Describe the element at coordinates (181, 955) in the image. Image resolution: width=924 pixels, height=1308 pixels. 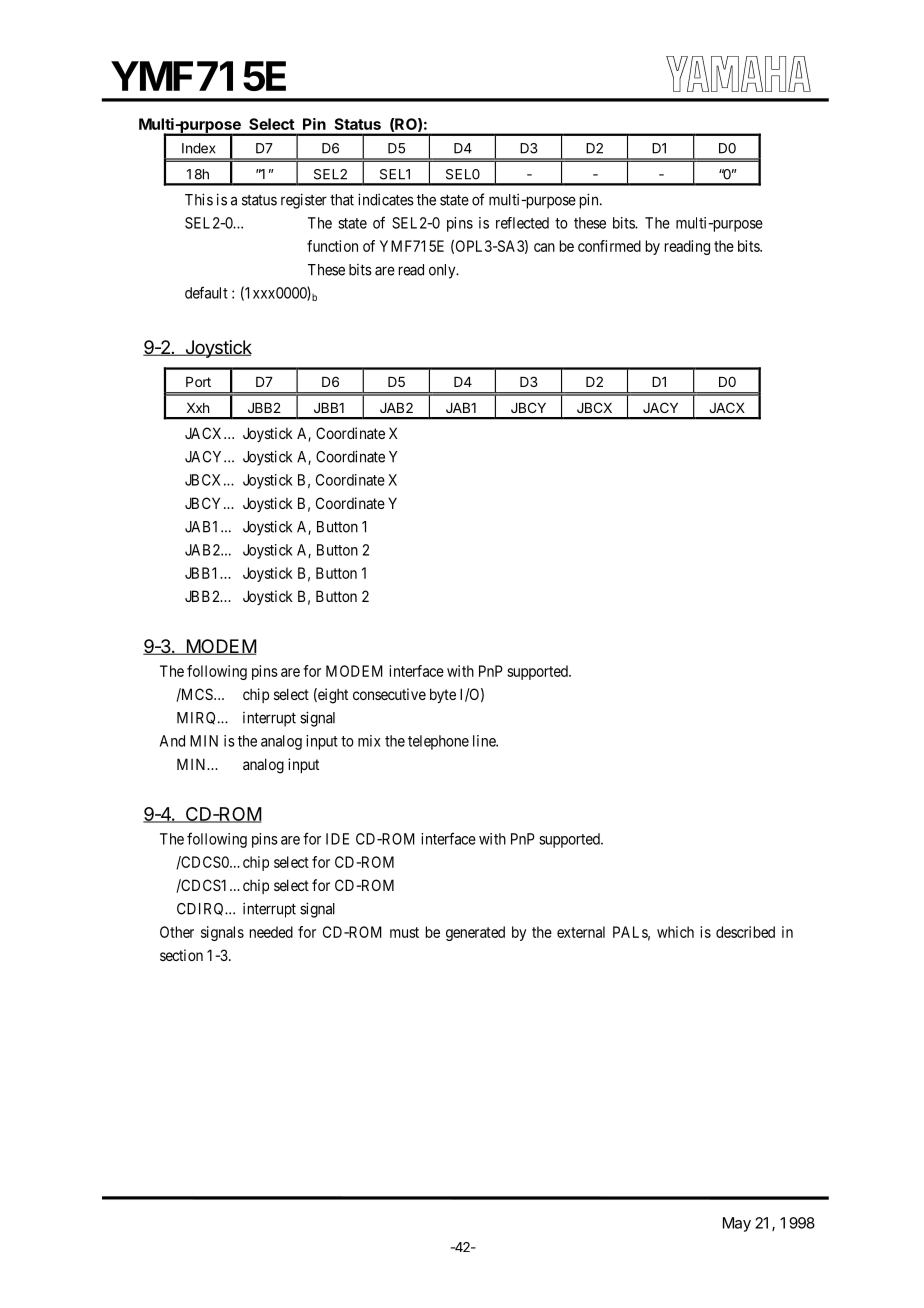
I see `section` at that location.
